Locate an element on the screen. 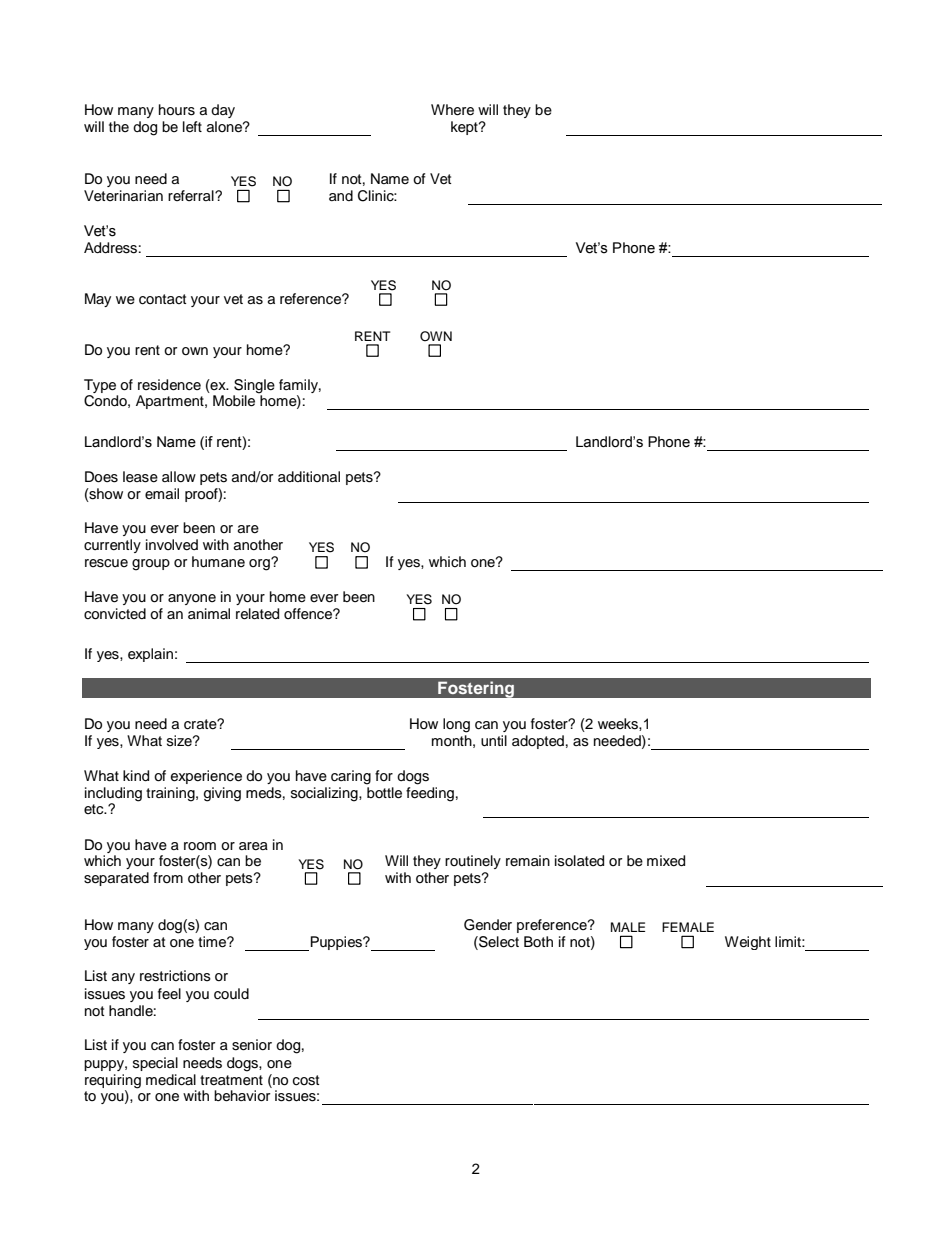  anyone is located at coordinates (192, 599).
